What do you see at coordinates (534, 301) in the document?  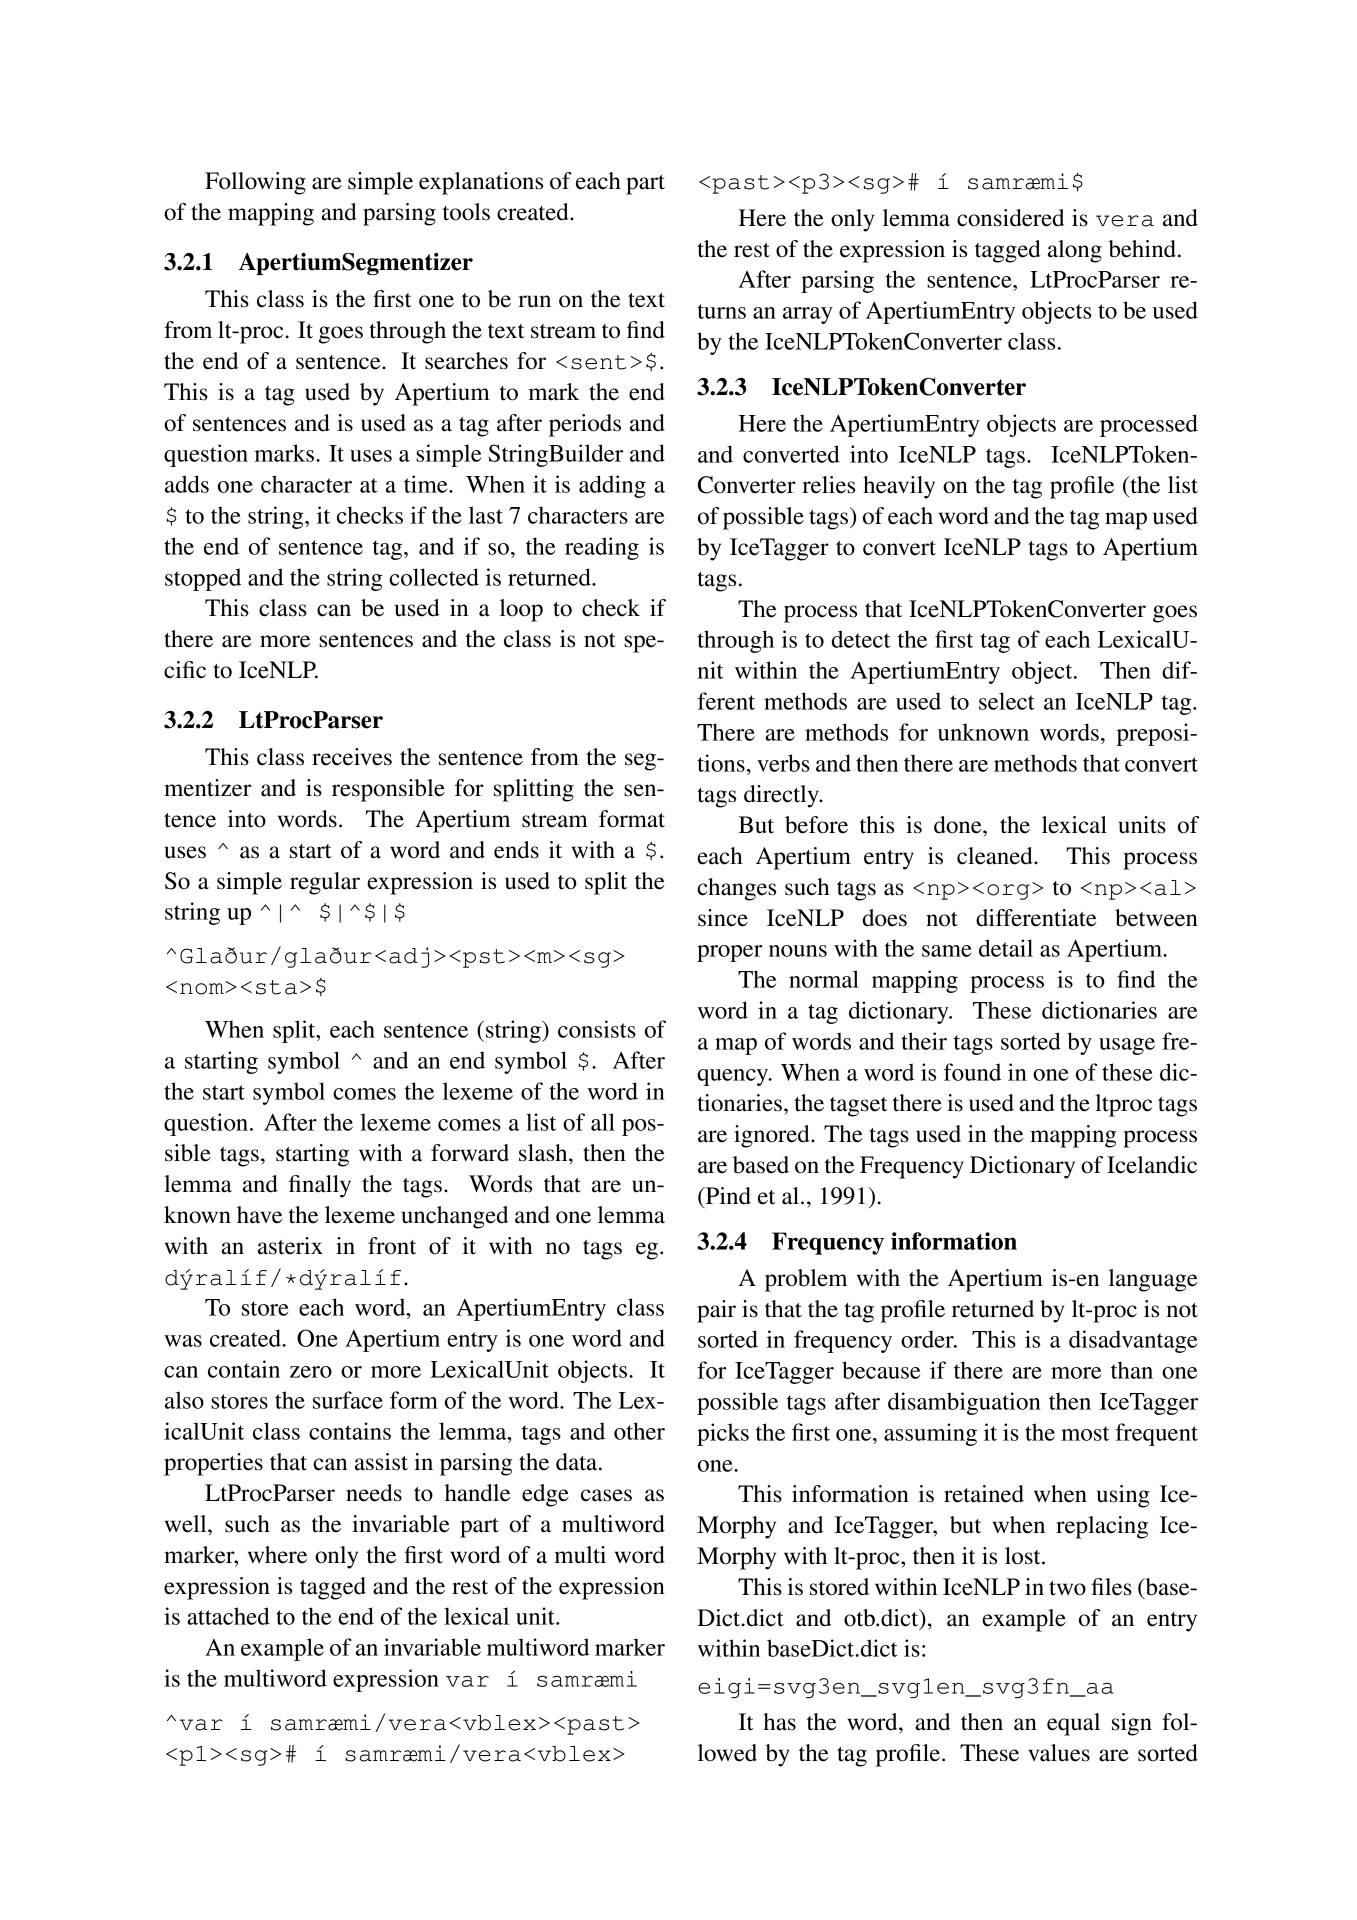 I see `run` at bounding box center [534, 301].
